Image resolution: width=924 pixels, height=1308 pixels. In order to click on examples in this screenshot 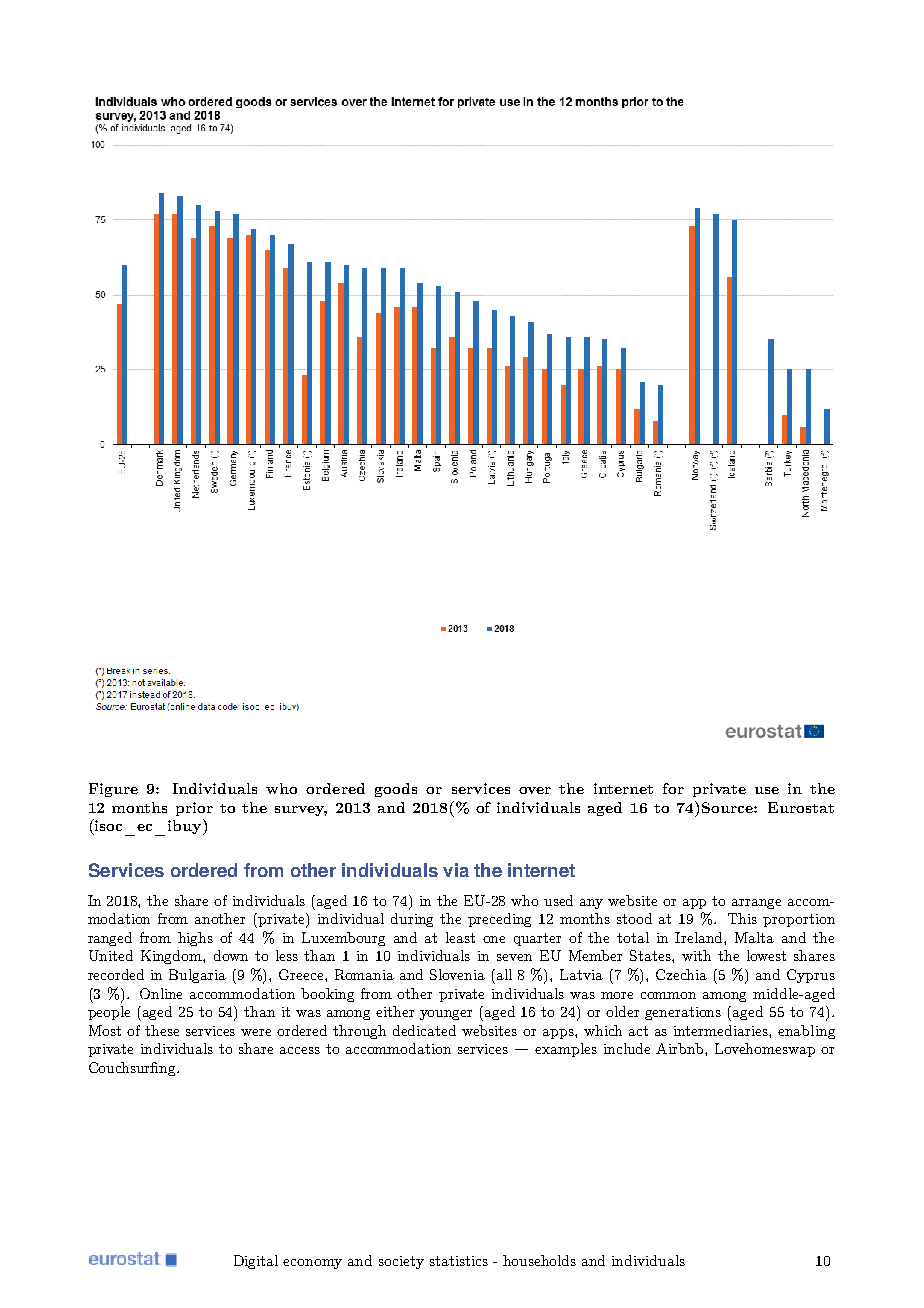, I will do `click(566, 1050)`.
